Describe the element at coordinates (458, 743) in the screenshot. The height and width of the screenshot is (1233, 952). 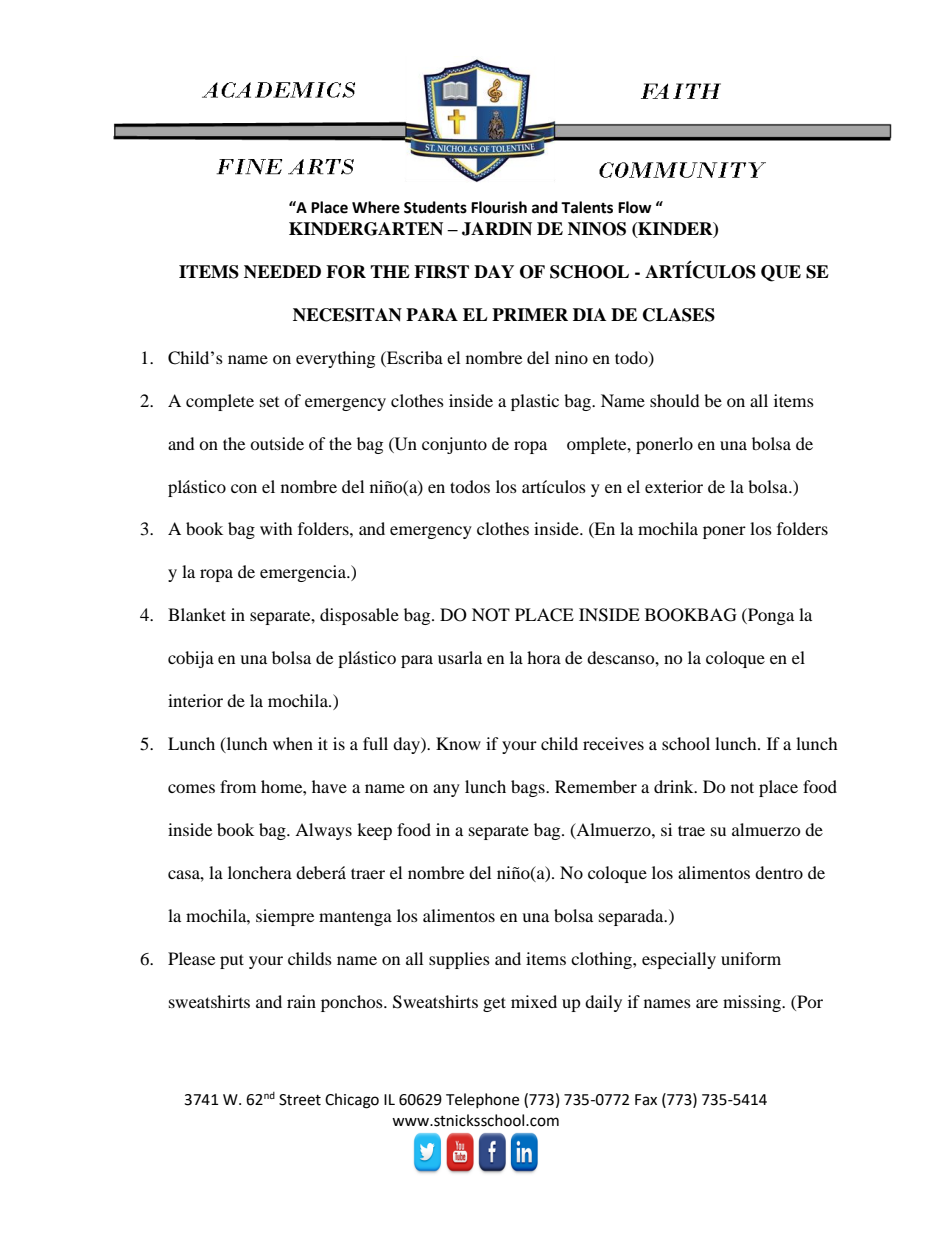
I see `Know` at that location.
